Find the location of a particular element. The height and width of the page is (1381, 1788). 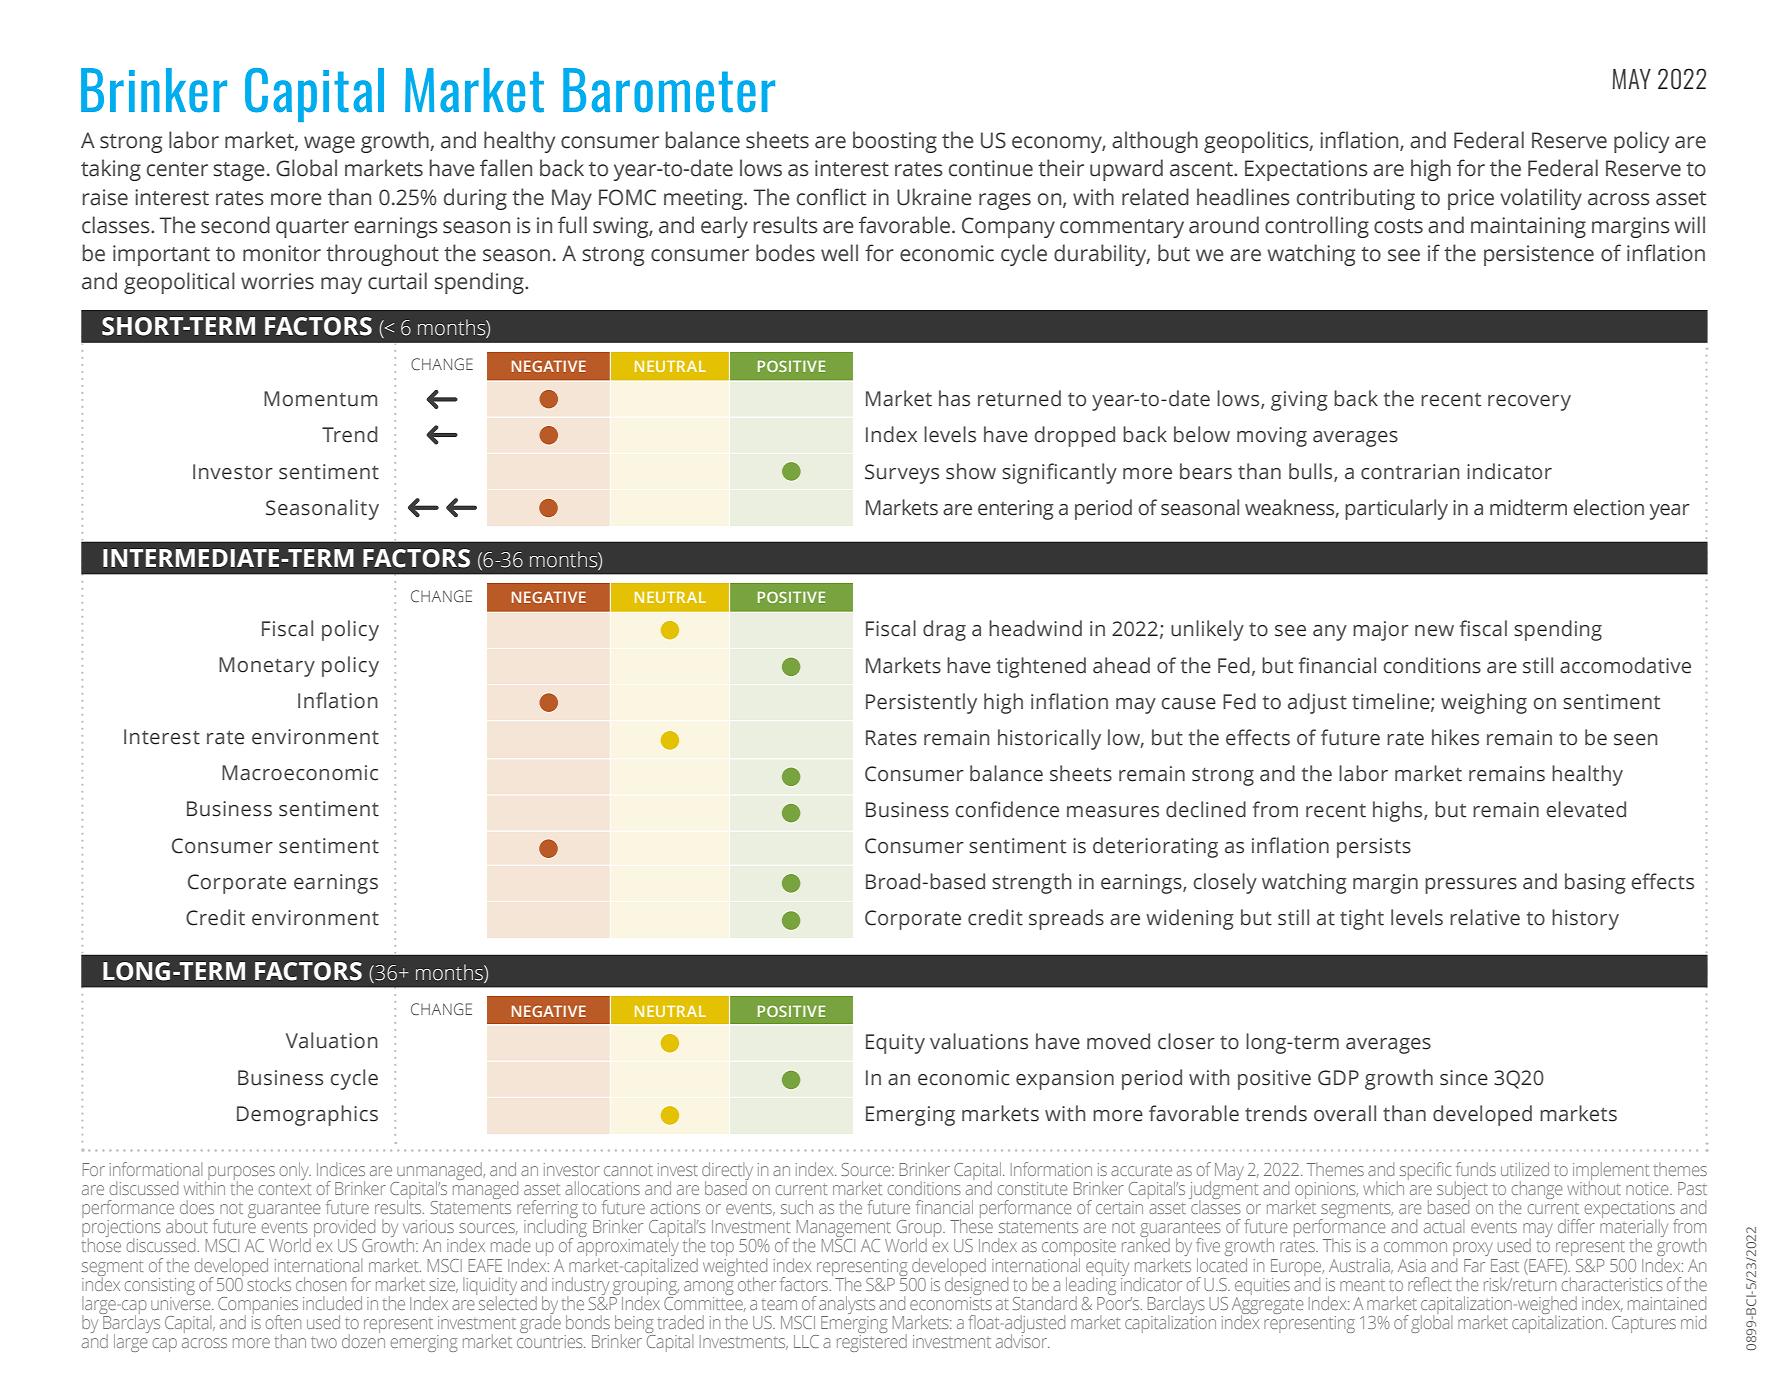

price is located at coordinates (1471, 199).
